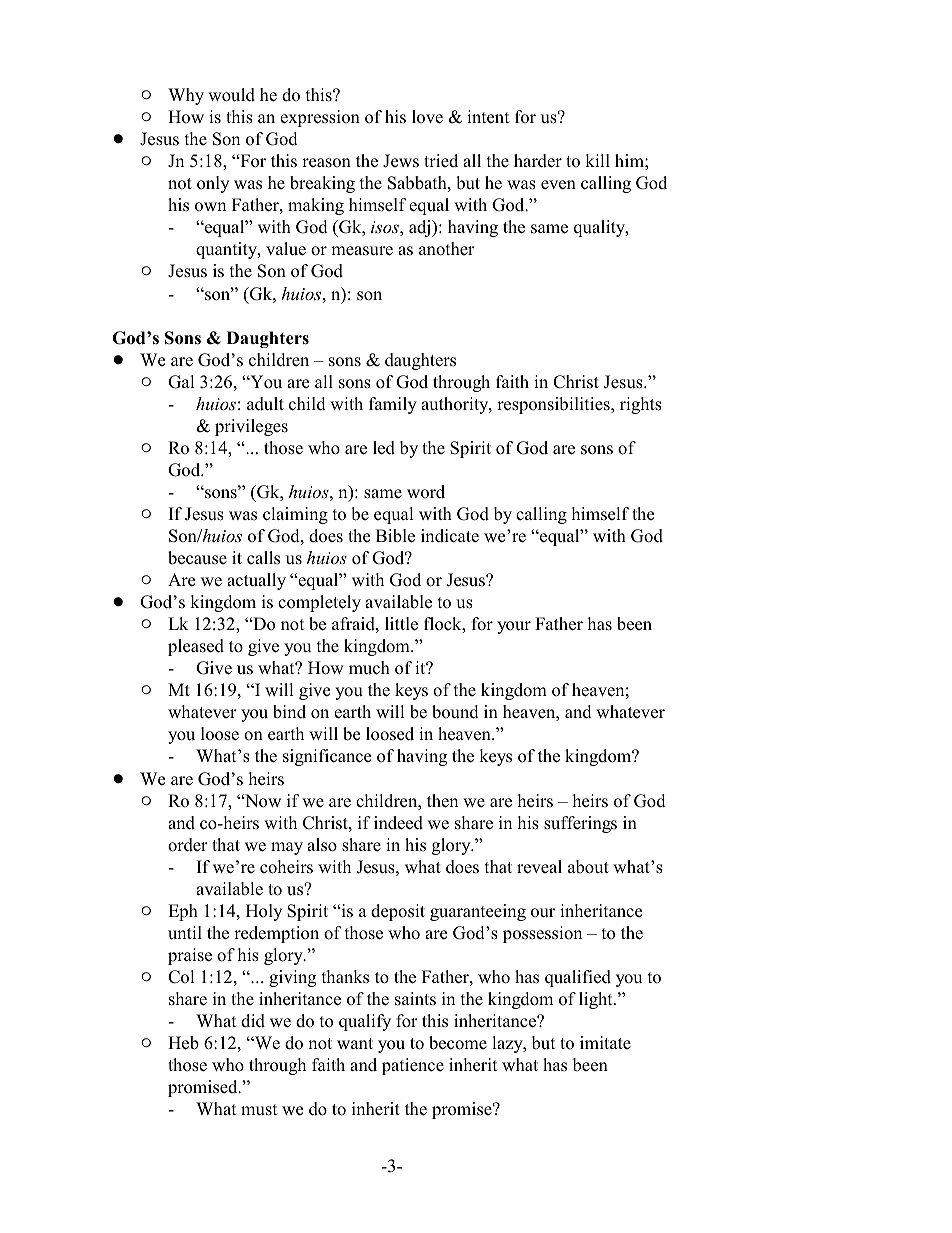 This screenshot has height=1233, width=952. What do you see at coordinates (413, 1066) in the screenshot?
I see `patience` at bounding box center [413, 1066].
